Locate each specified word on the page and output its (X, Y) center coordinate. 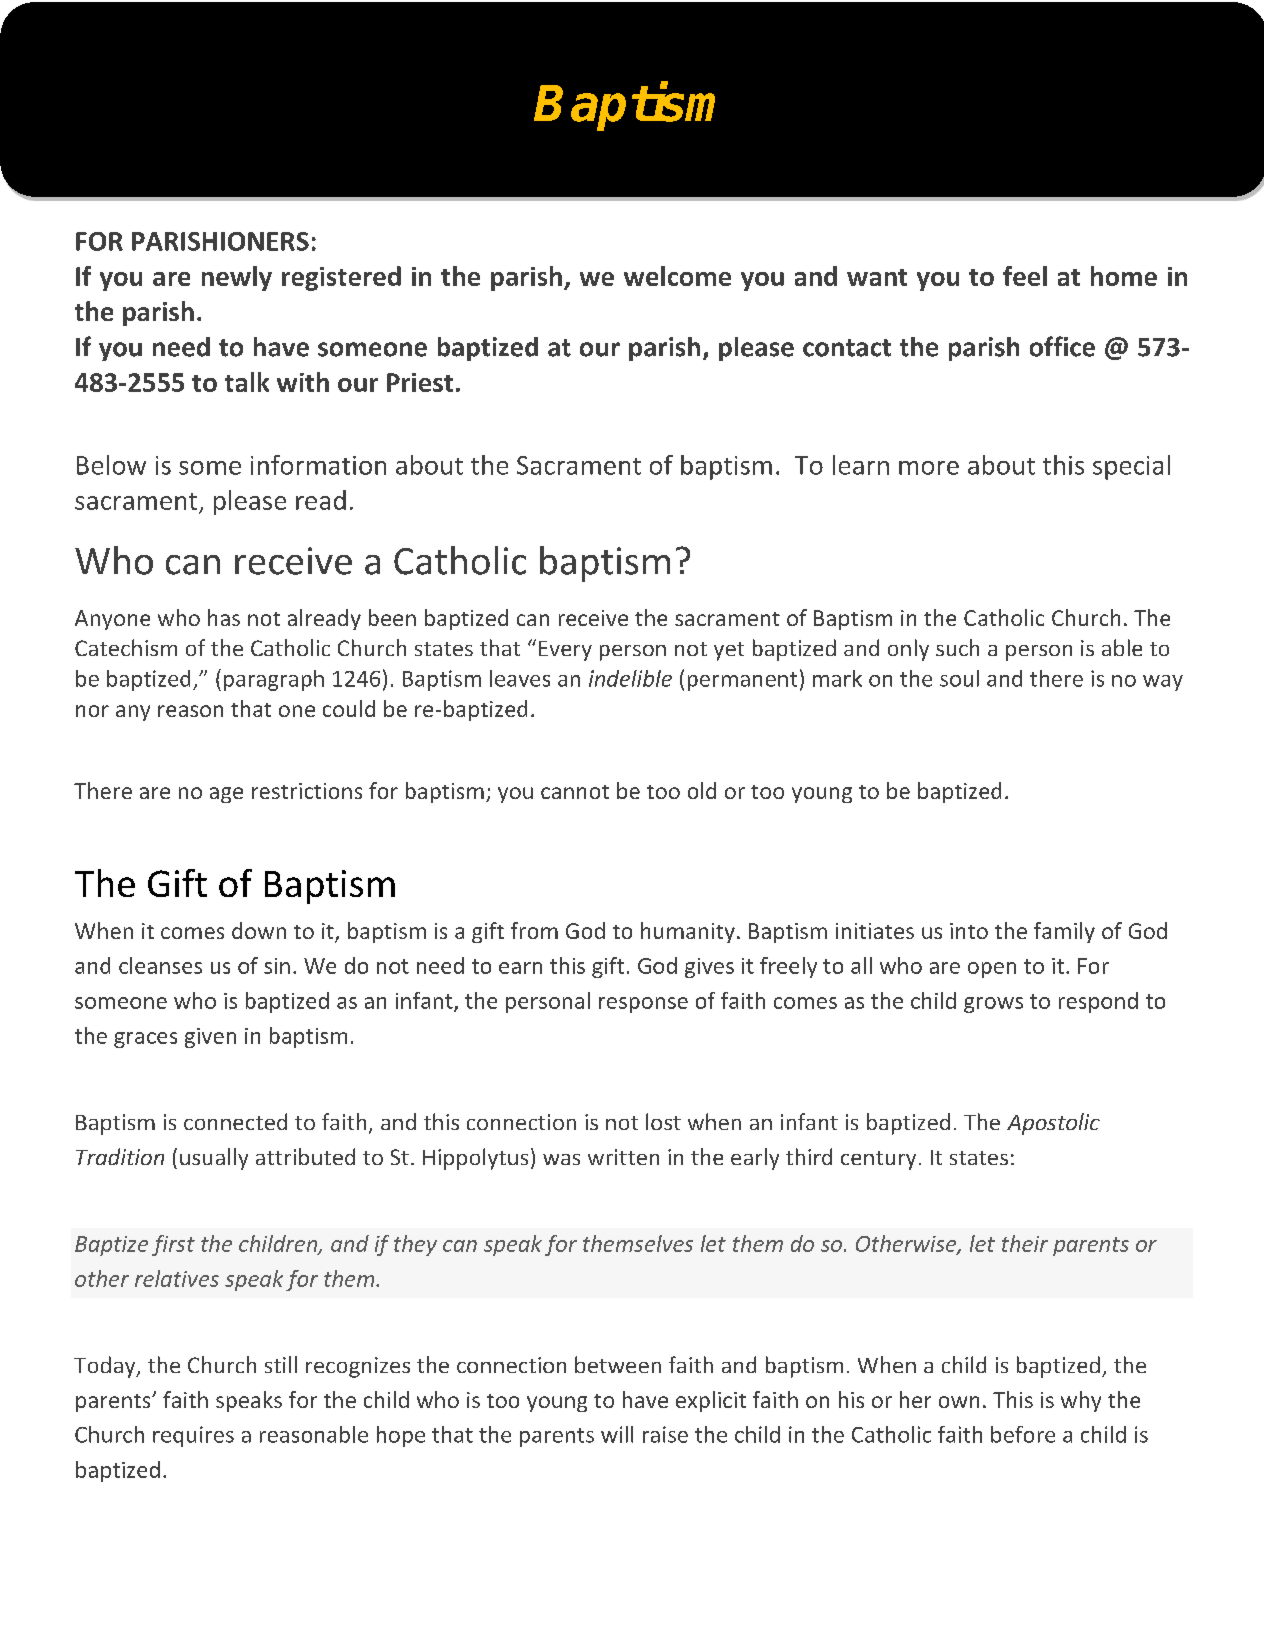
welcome (677, 276)
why (1081, 1401)
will (617, 1434)
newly (237, 278)
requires (193, 1436)
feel (1025, 276)
